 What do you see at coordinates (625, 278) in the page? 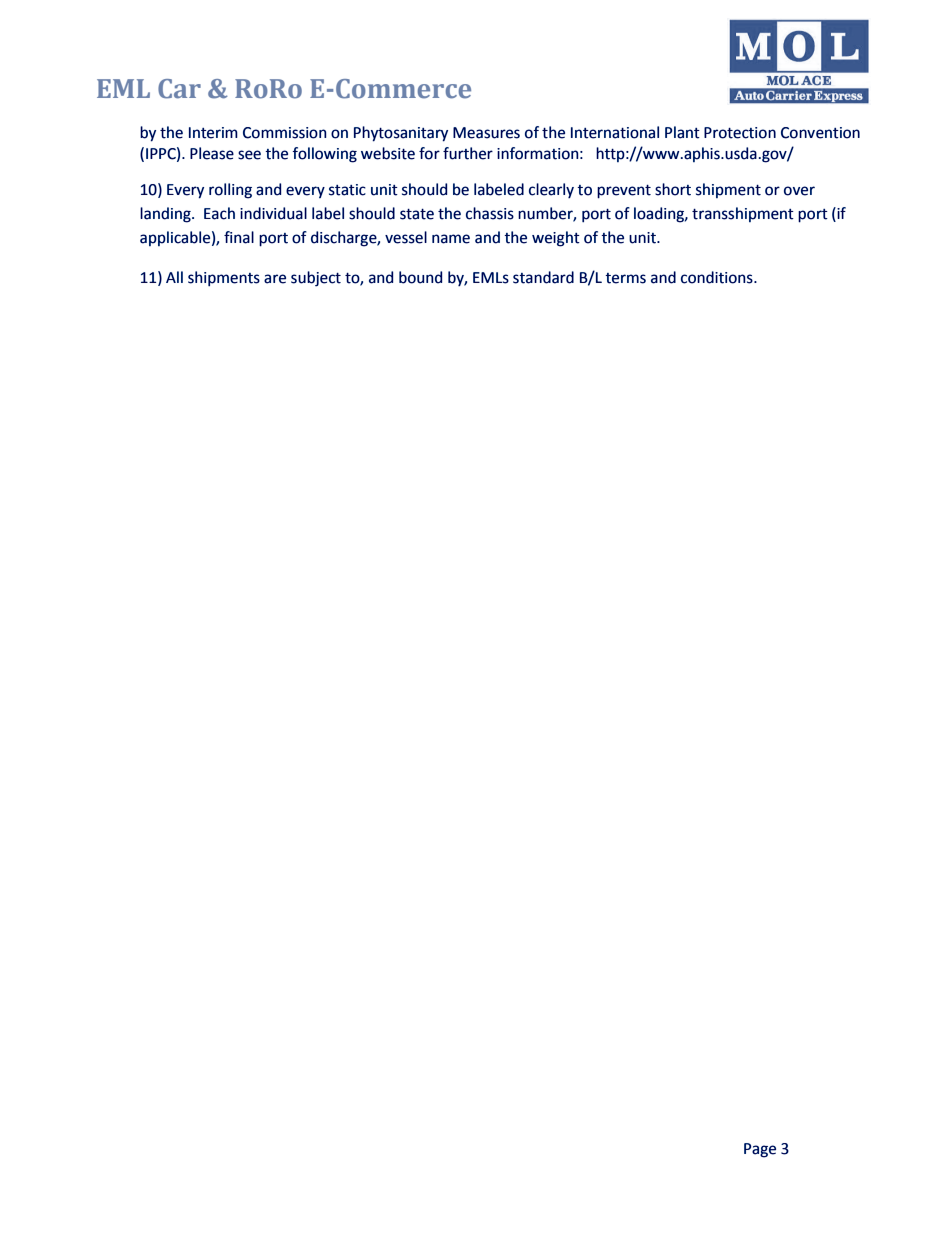
I see `terms` at bounding box center [625, 278].
